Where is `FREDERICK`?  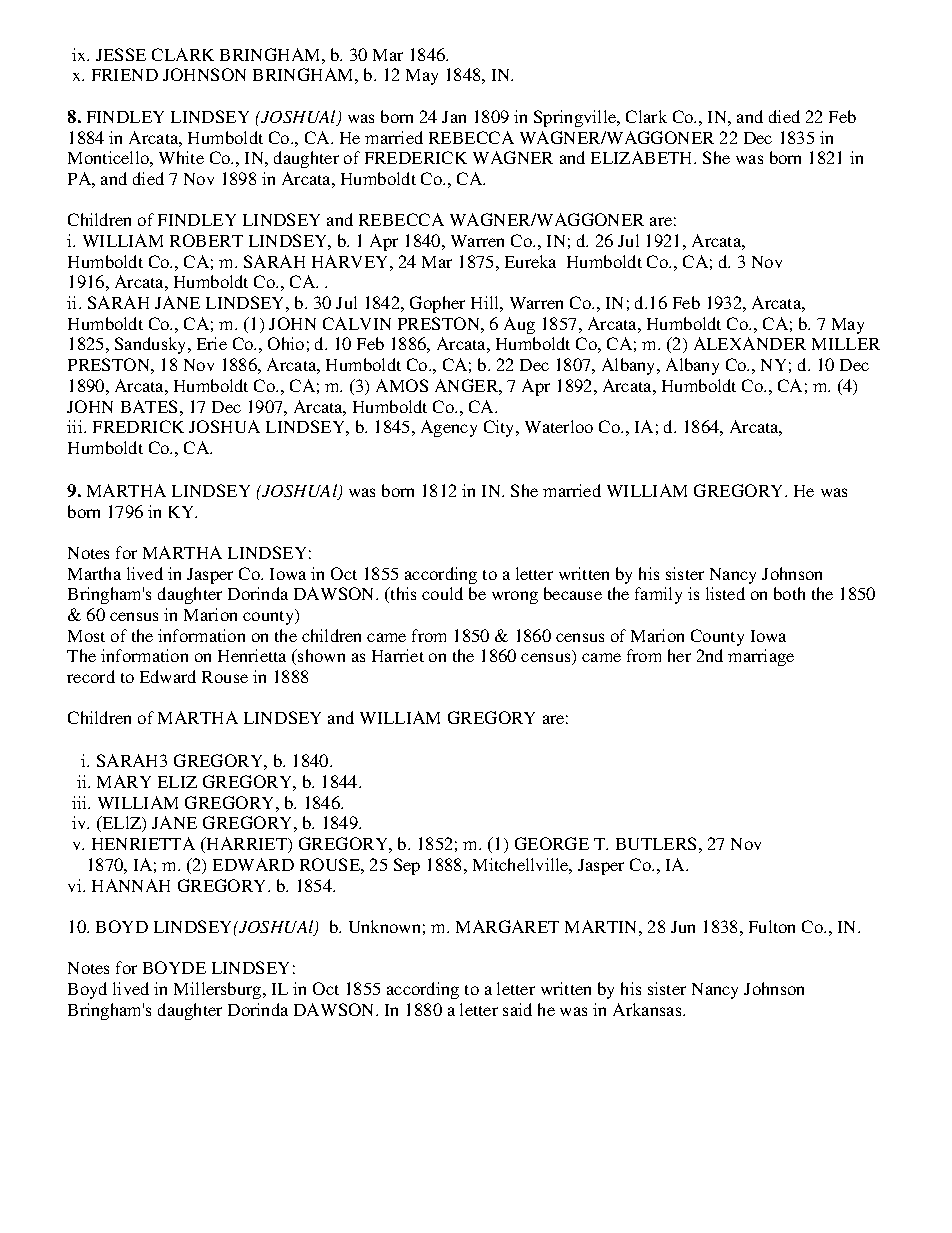 FREDERICK is located at coordinates (416, 157).
